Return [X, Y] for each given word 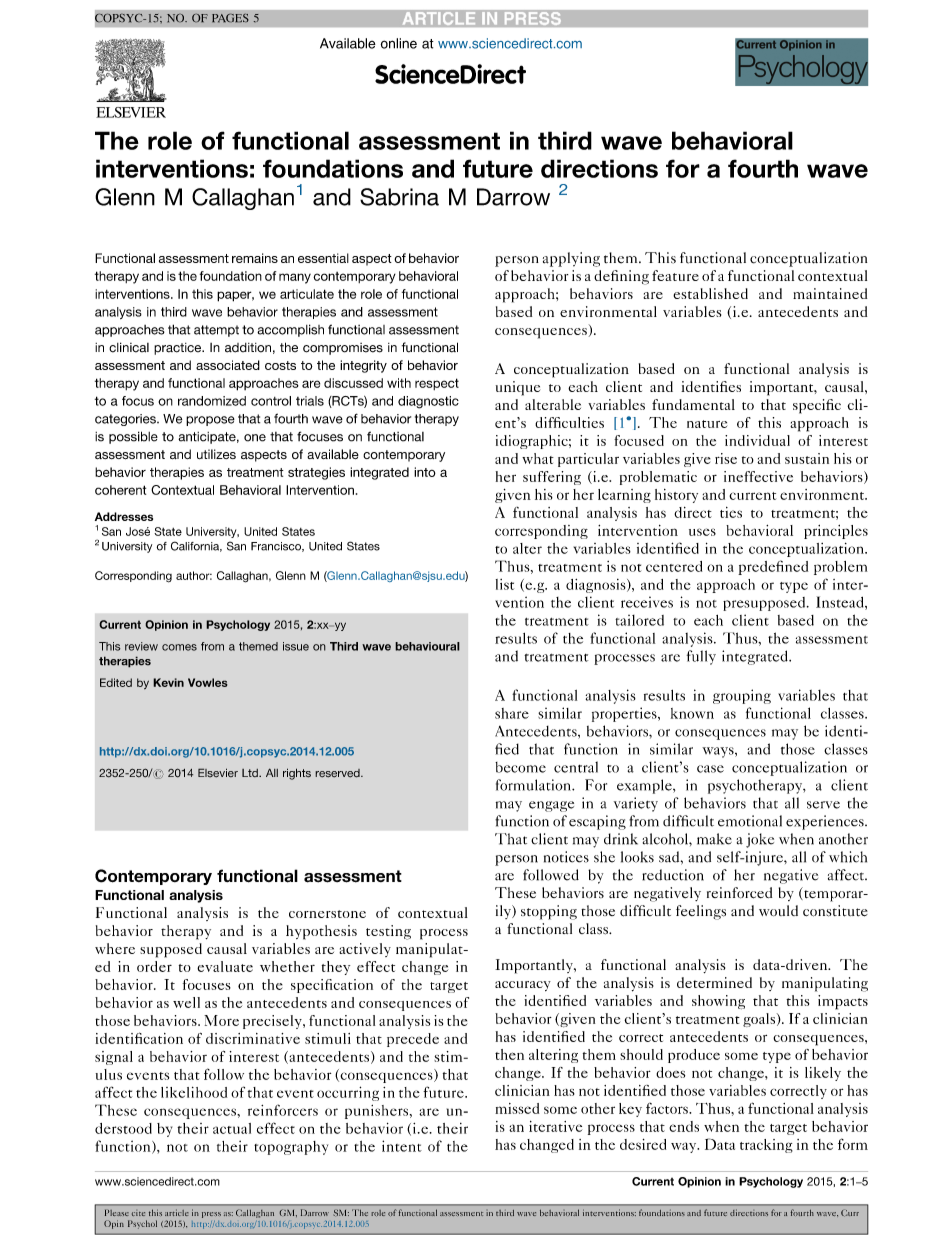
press [211, 1215]
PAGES [230, 18]
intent [402, 1146]
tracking [766, 1146]
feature [675, 275]
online [399, 43]
